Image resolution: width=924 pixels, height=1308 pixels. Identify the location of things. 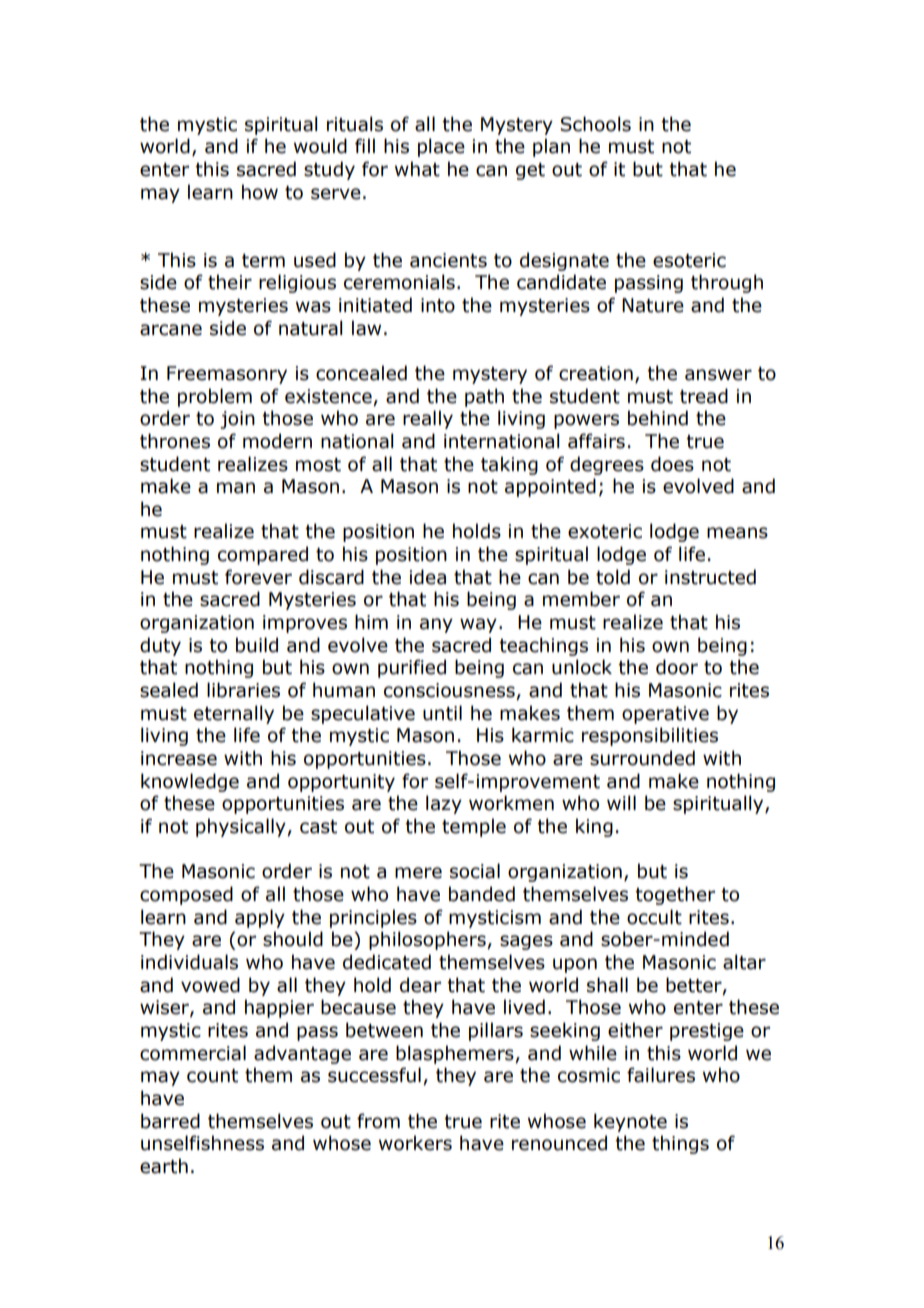
(680, 1144).
